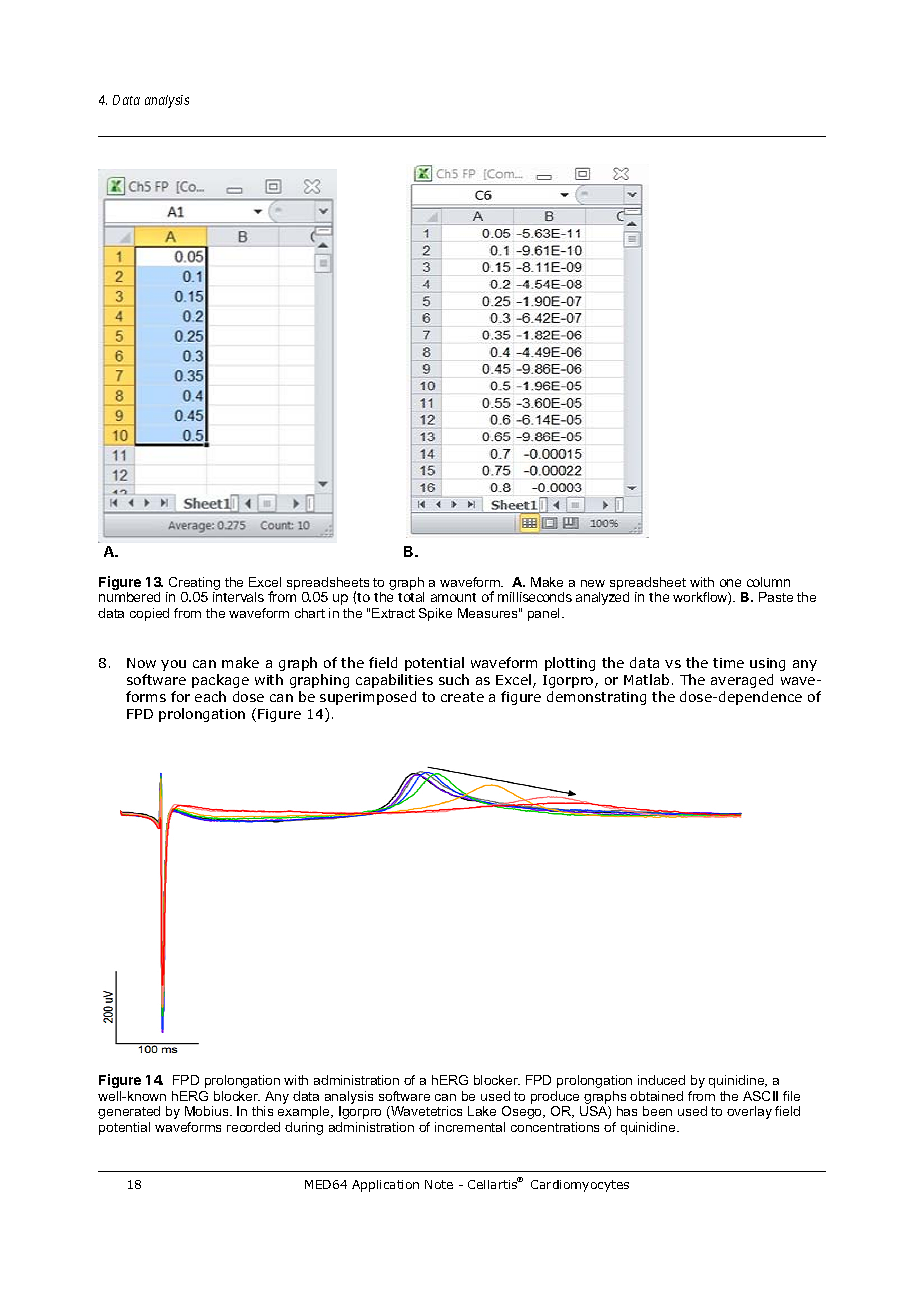  I want to click on recorded, so click(253, 1127).
